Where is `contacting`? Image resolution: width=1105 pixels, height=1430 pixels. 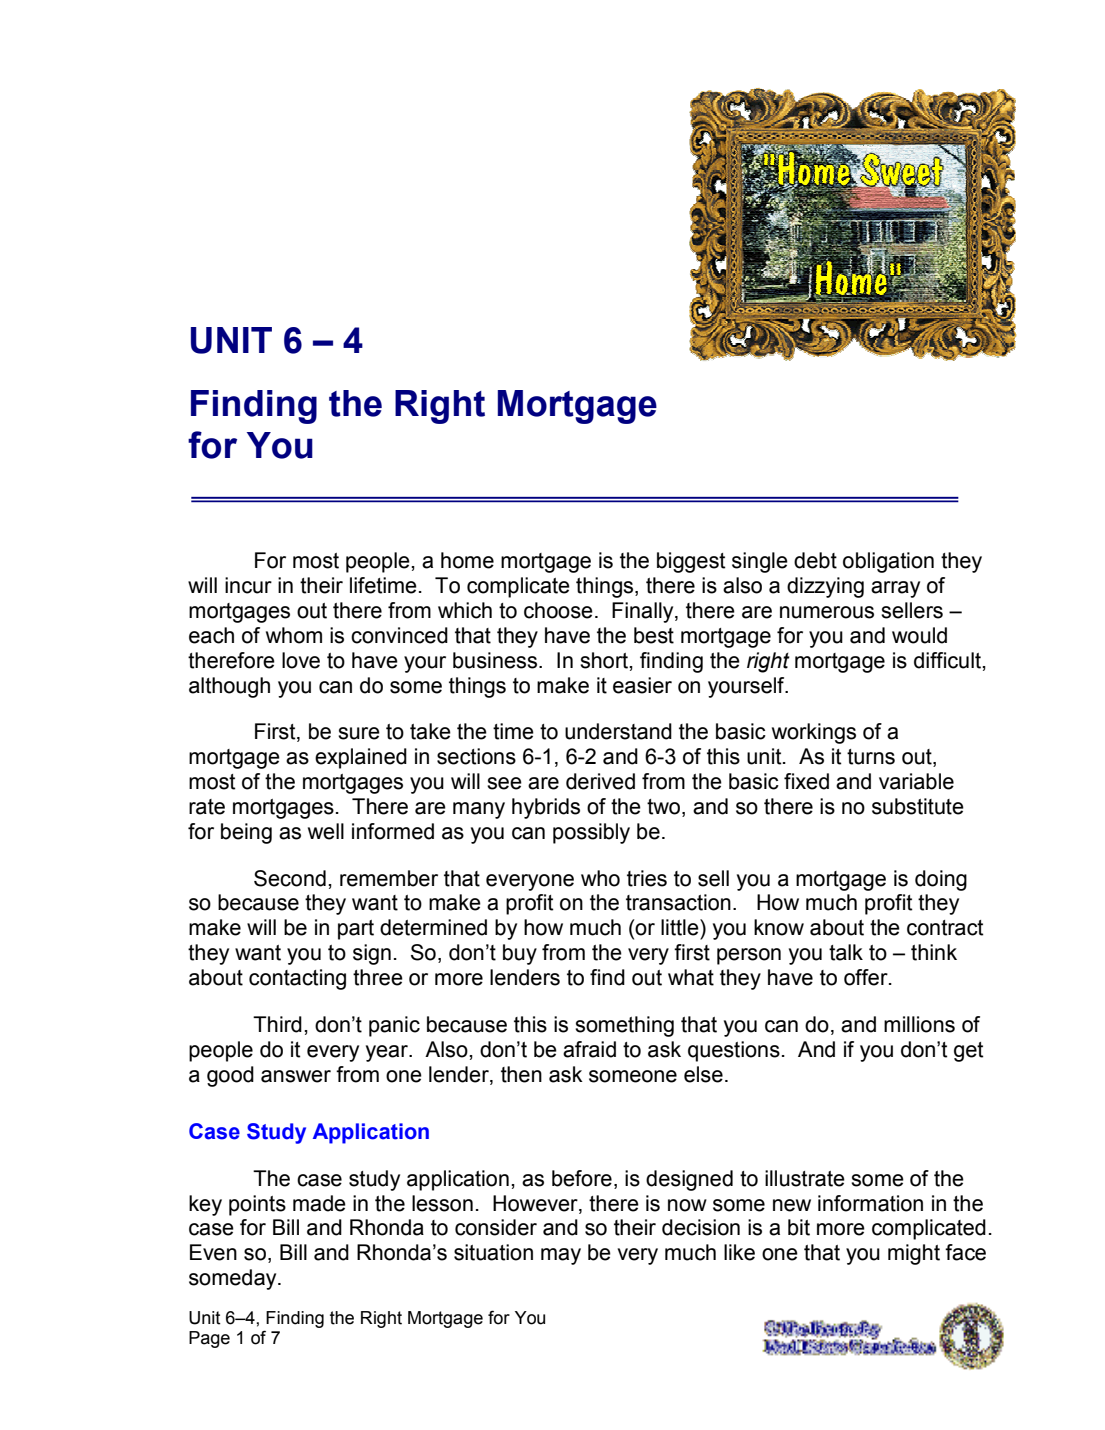 contacting is located at coordinates (297, 979).
